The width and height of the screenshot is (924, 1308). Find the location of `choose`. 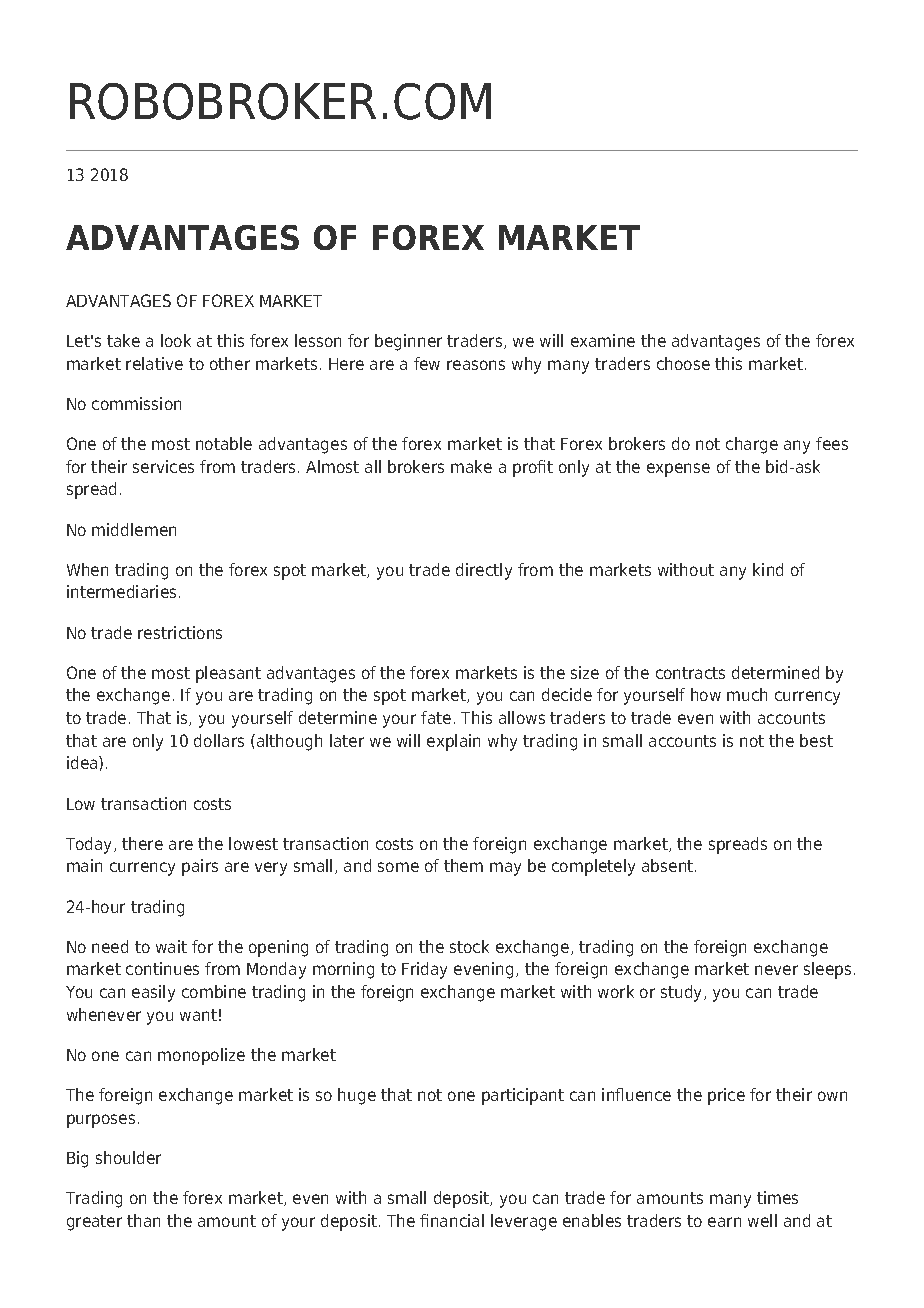

choose is located at coordinates (683, 363).
